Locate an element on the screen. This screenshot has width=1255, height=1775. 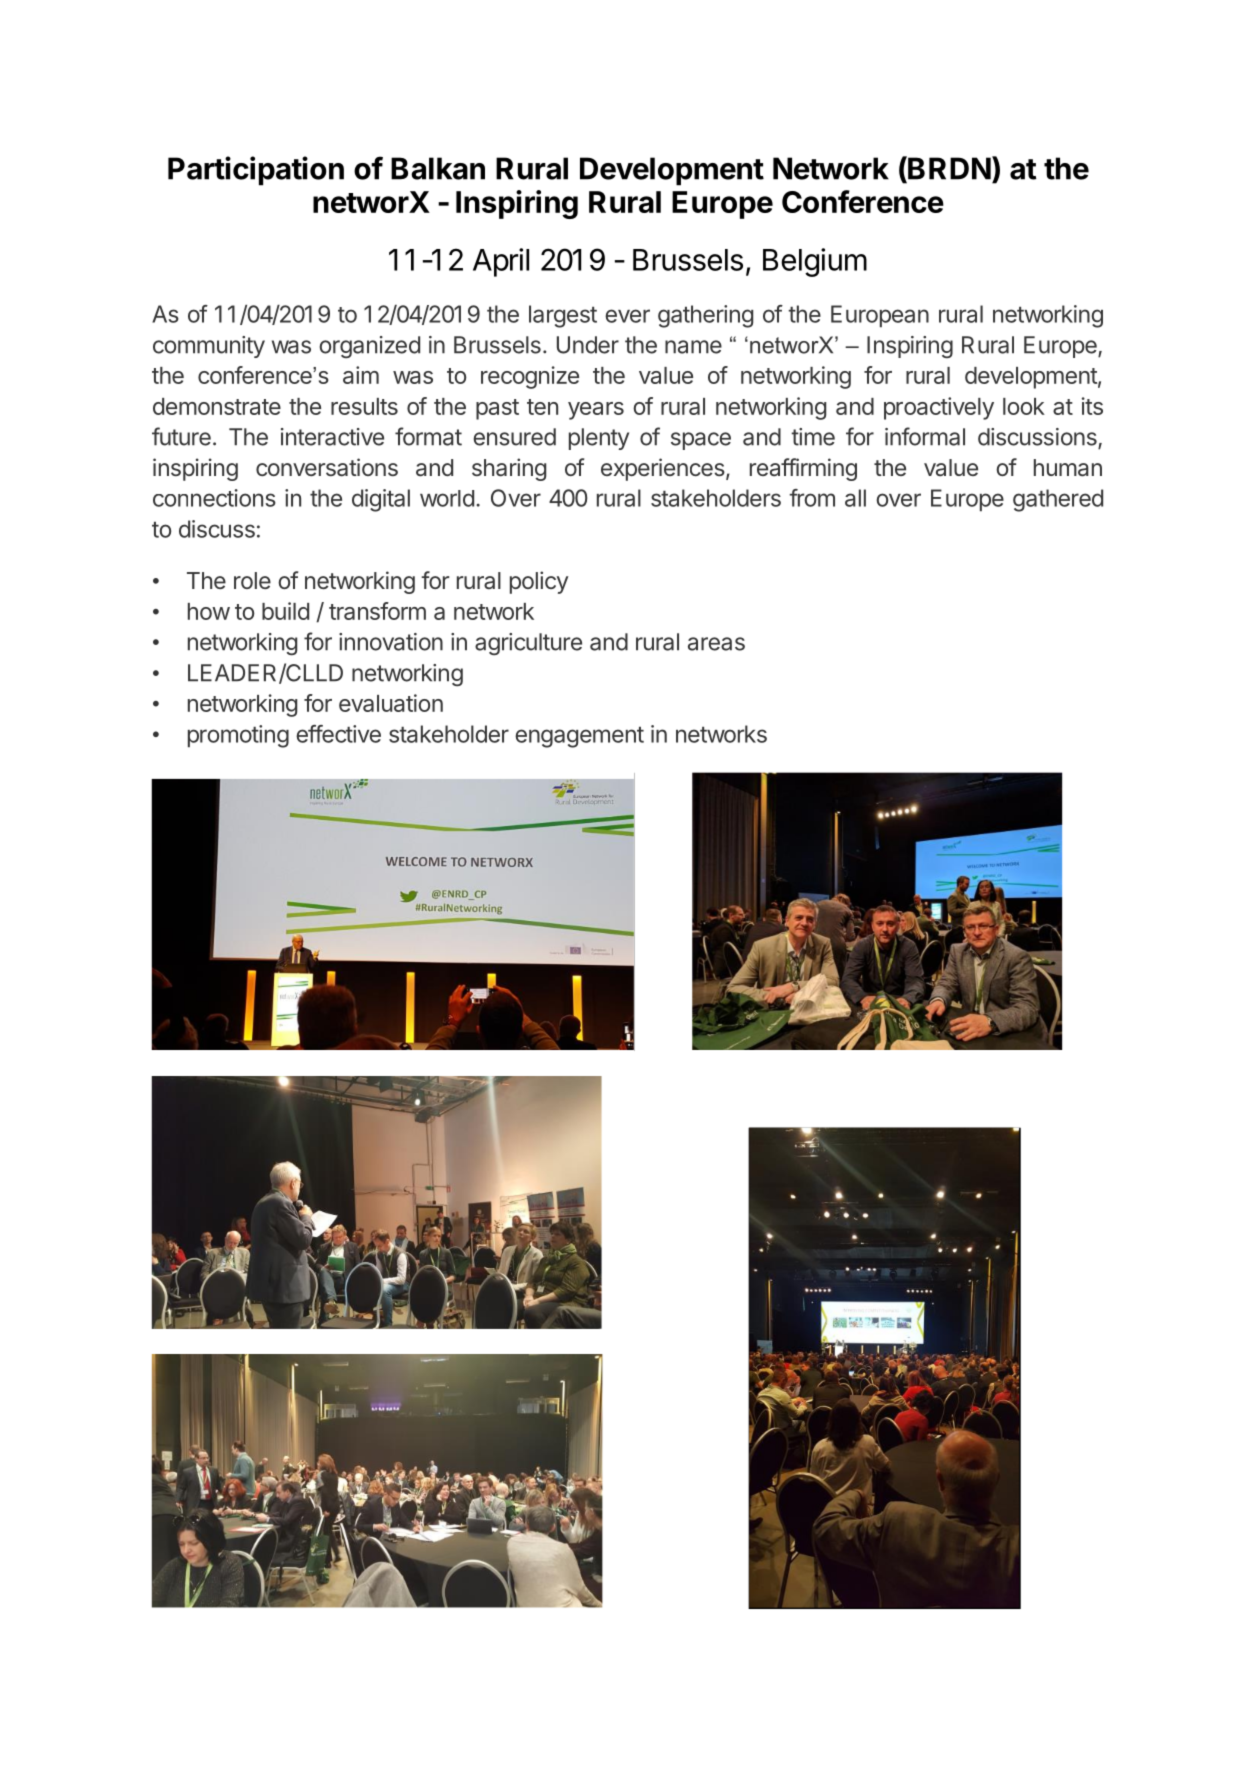
informal is located at coordinates (925, 436).
